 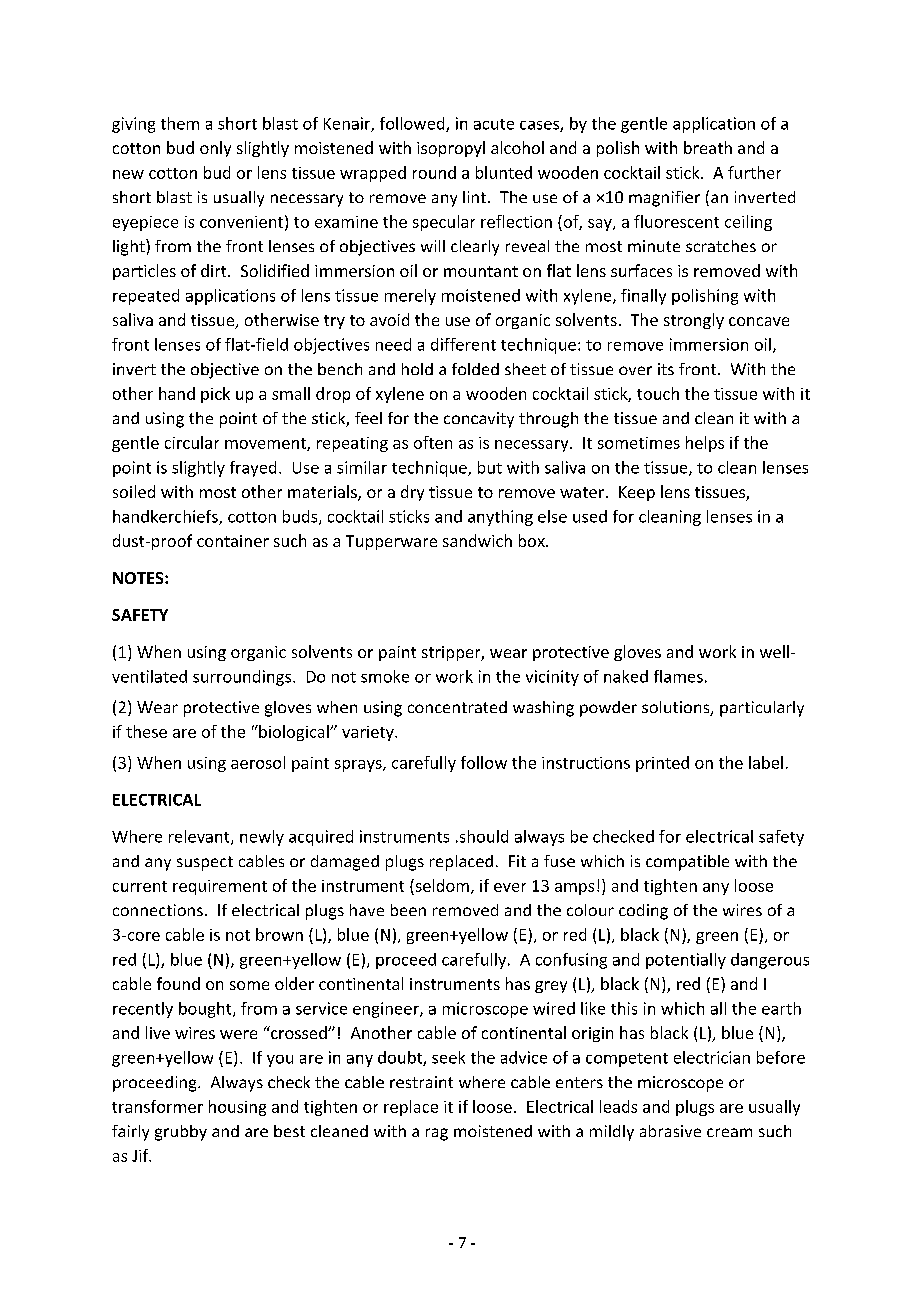 What do you see at coordinates (215, 149) in the screenshot?
I see `only` at bounding box center [215, 149].
